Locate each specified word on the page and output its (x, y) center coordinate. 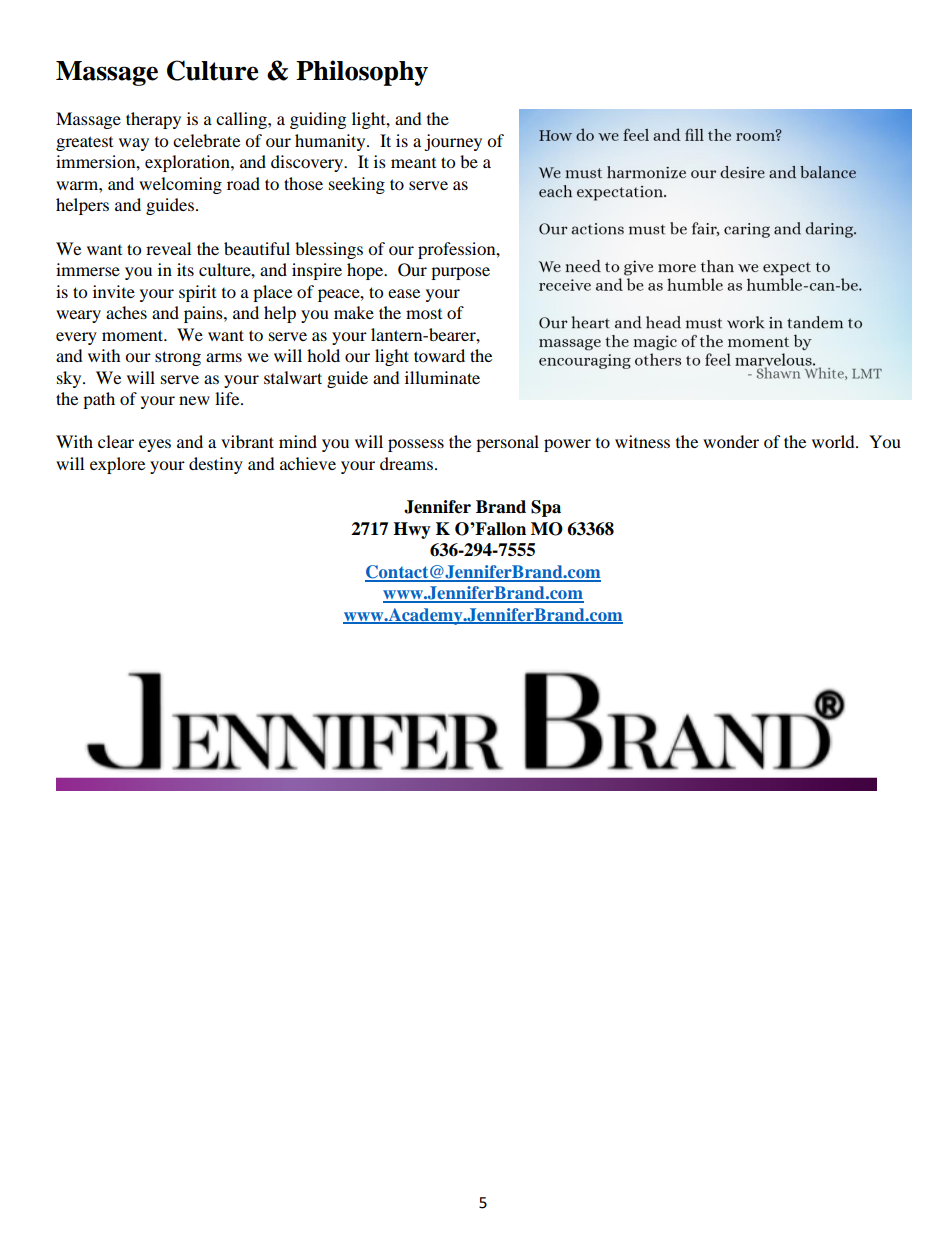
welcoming (180, 185)
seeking (357, 185)
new (194, 400)
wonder (731, 441)
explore (117, 465)
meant (413, 163)
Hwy (412, 530)
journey (453, 142)
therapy (153, 120)
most (424, 314)
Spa (546, 508)
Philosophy (362, 73)
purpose (460, 273)
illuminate (442, 377)
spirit (197, 293)
